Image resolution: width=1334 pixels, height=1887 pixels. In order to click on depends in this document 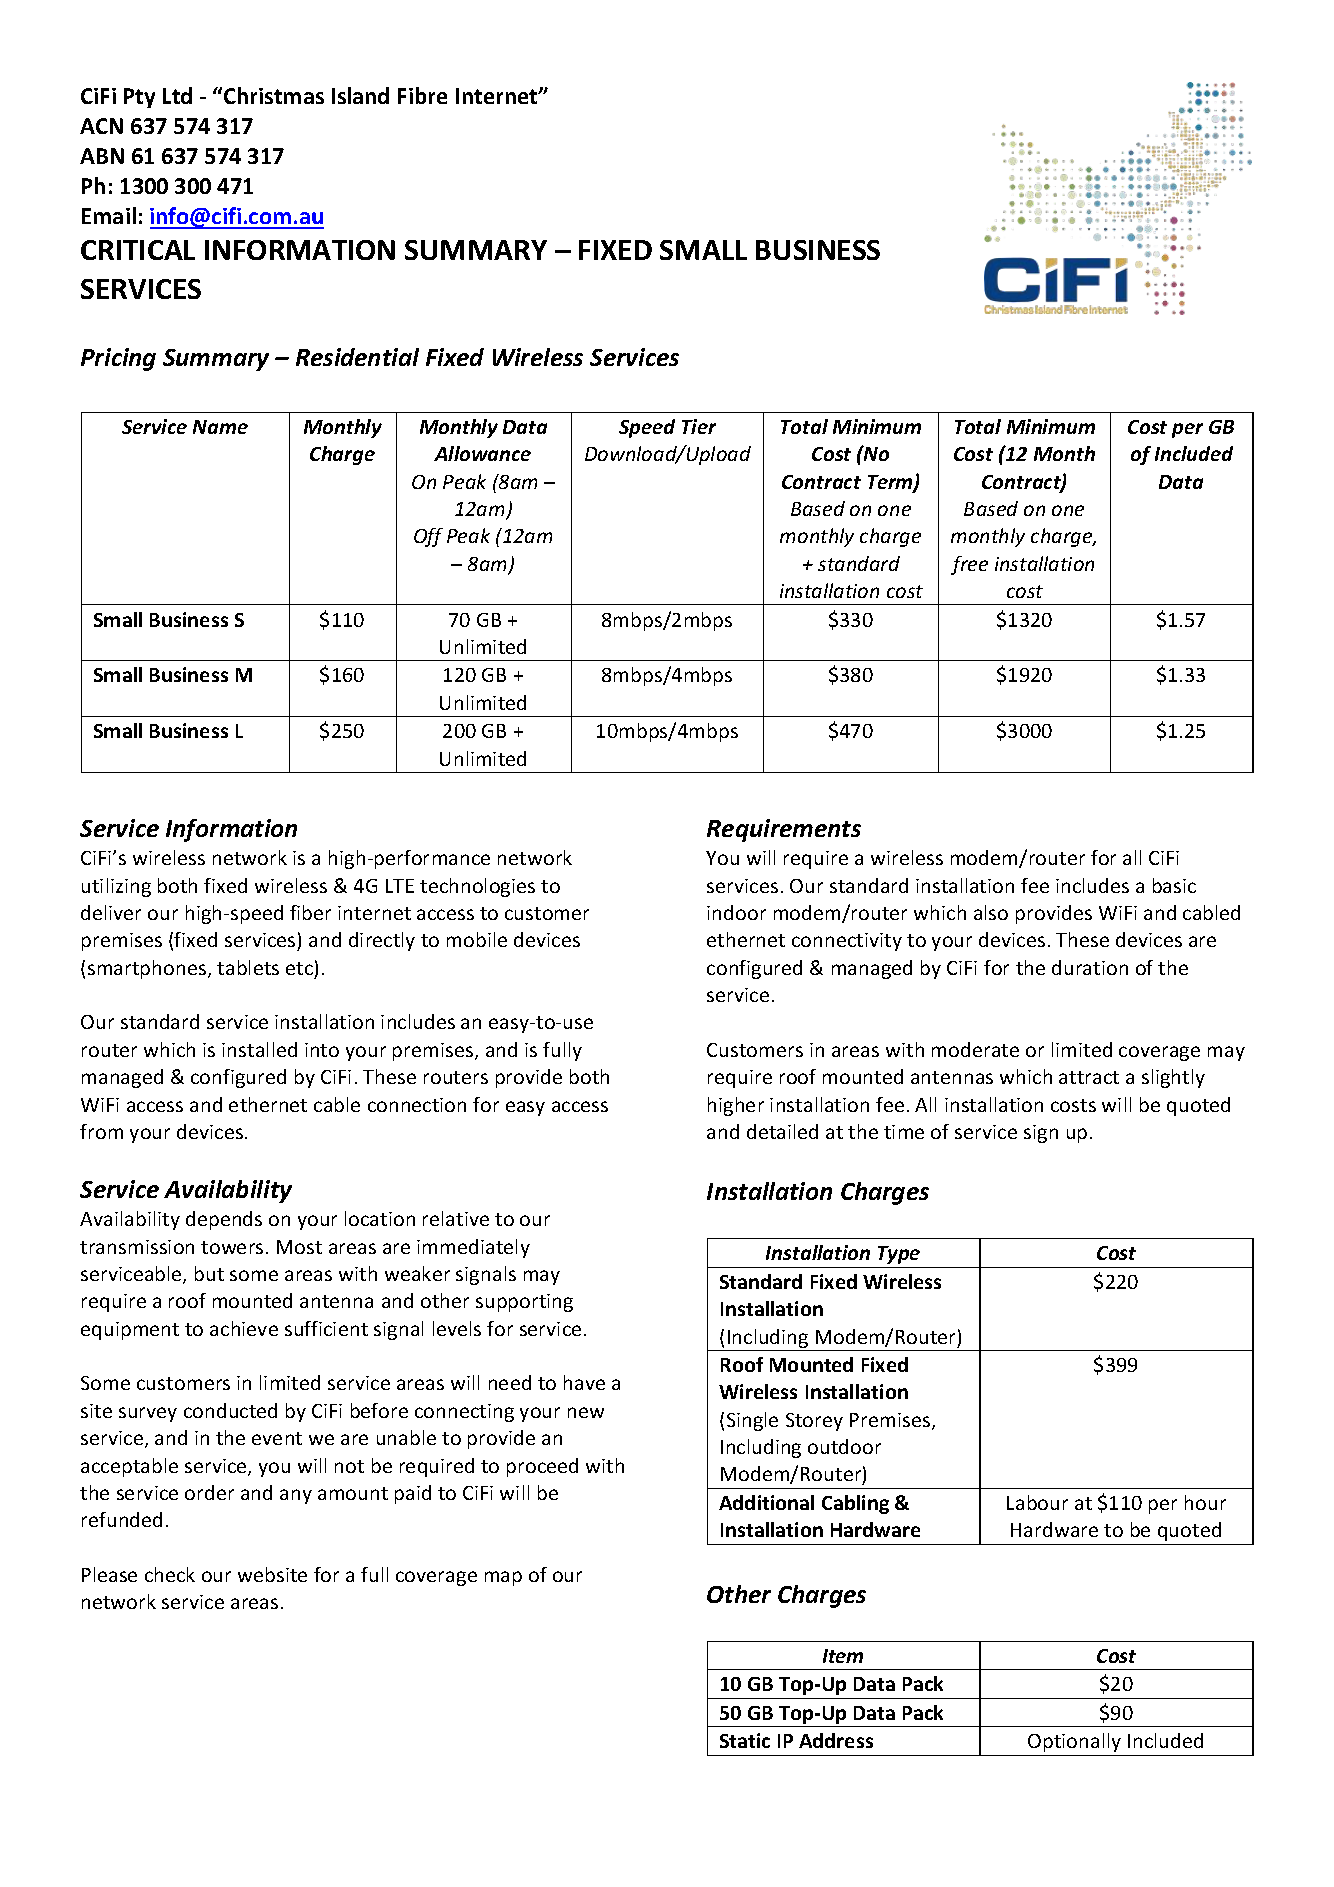, I will do `click(224, 1220)`.
